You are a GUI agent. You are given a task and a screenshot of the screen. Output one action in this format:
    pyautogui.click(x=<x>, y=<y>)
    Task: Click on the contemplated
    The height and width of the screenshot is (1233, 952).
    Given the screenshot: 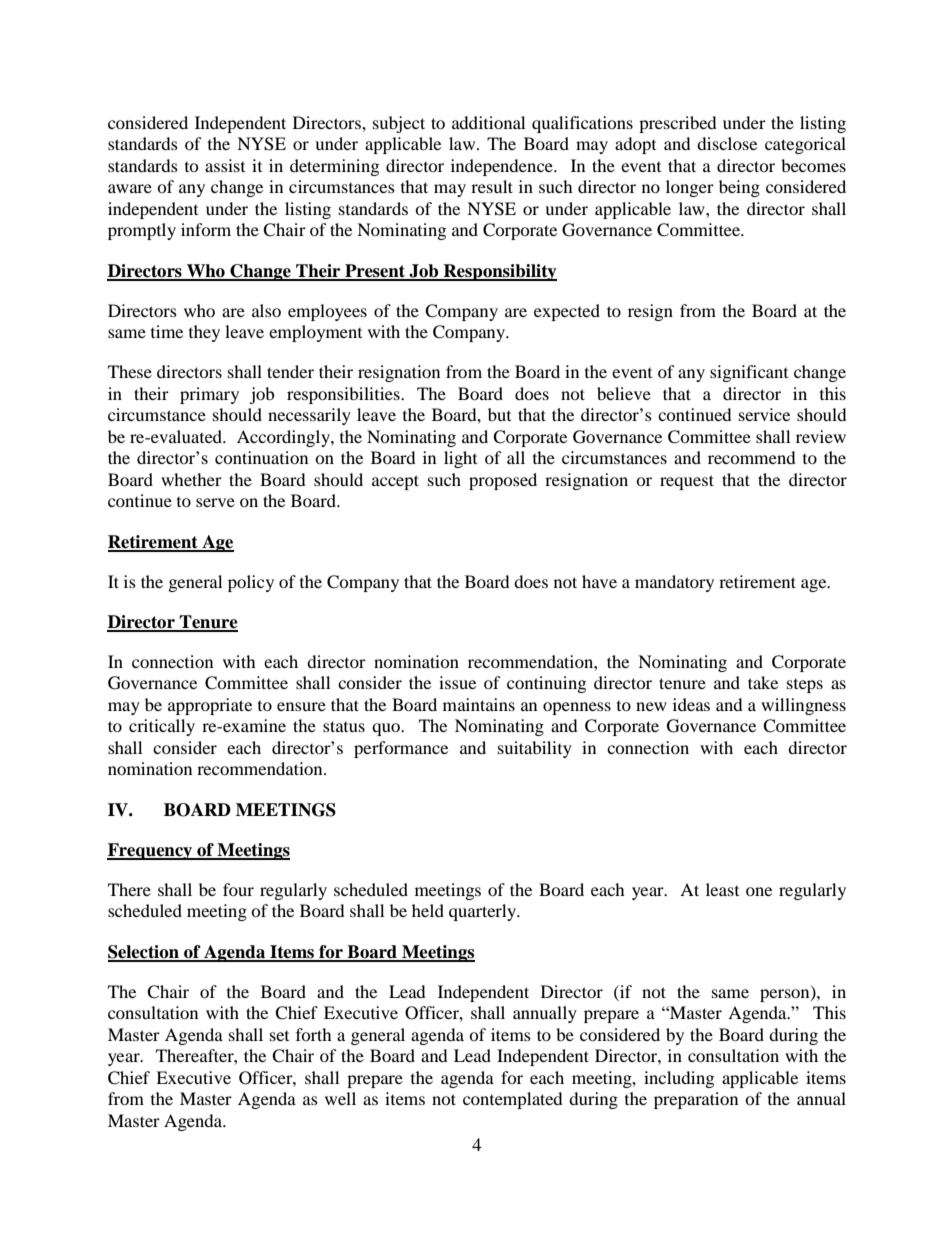 What is the action you would take?
    pyautogui.click(x=513, y=1100)
